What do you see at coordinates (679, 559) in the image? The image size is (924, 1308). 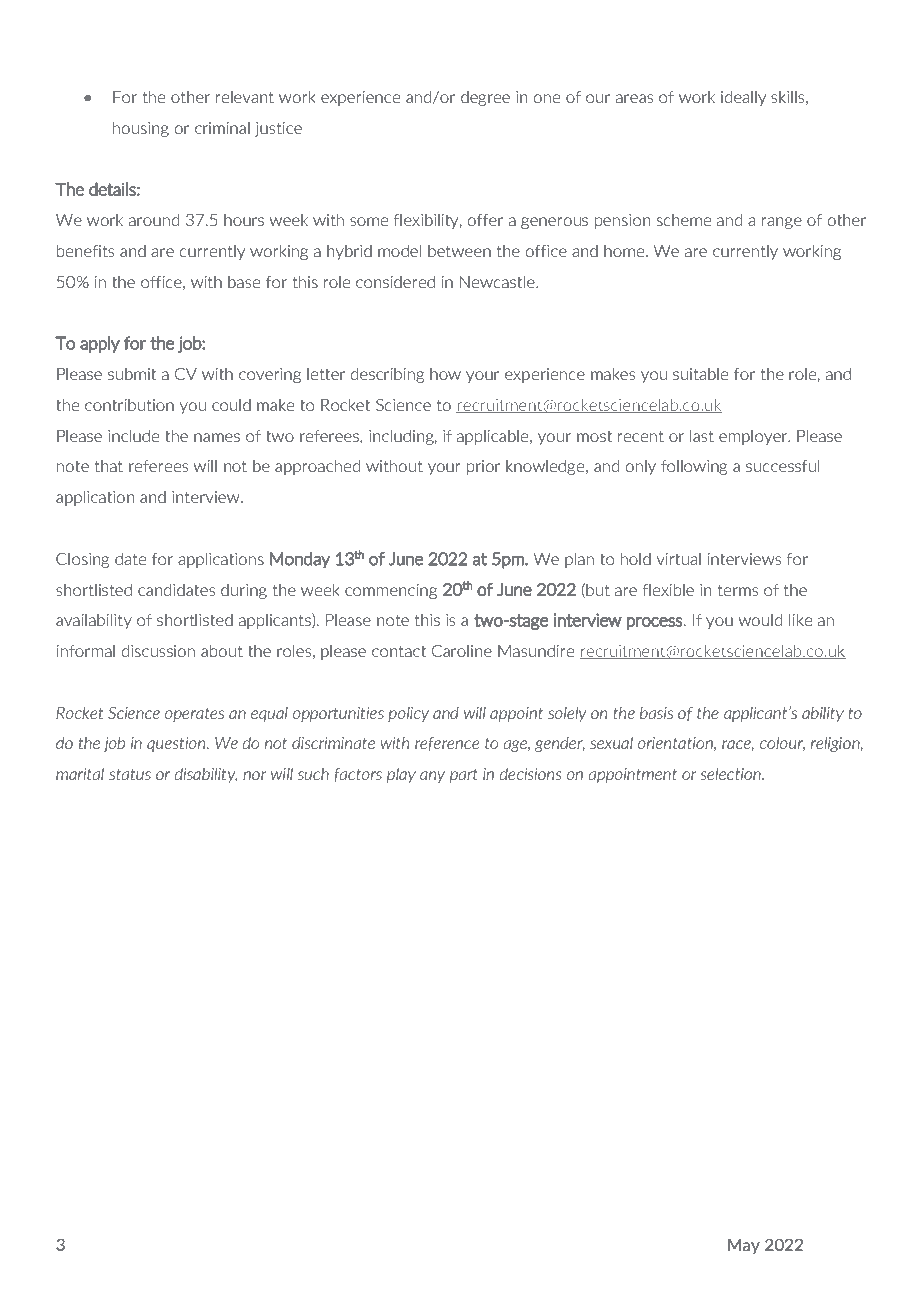 I see `virtual` at bounding box center [679, 559].
